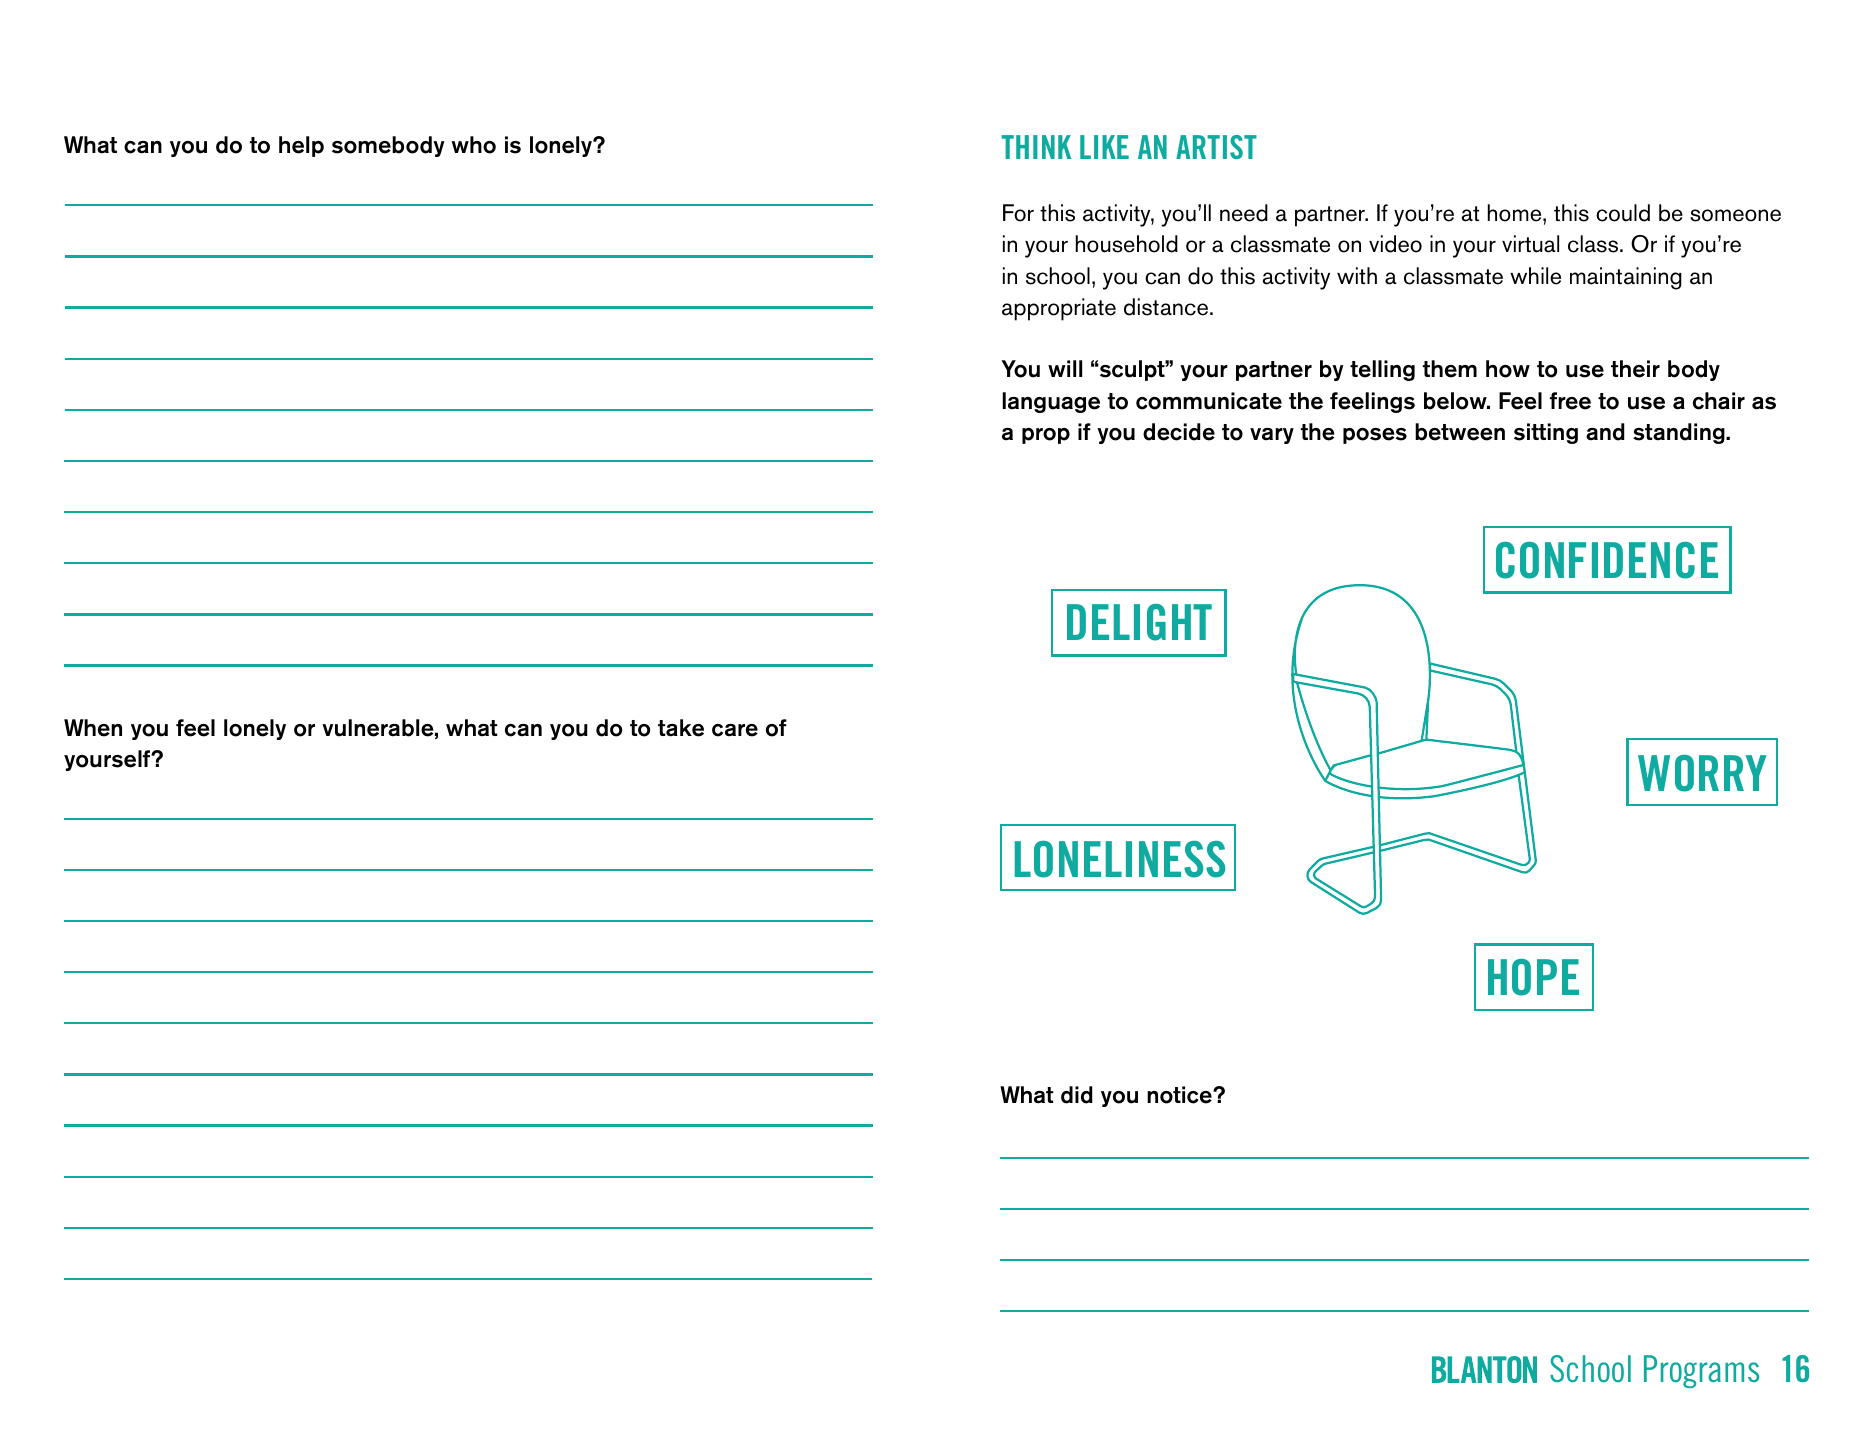 This document has width=1873, height=1447. I want to click on home, so click(1516, 213).
